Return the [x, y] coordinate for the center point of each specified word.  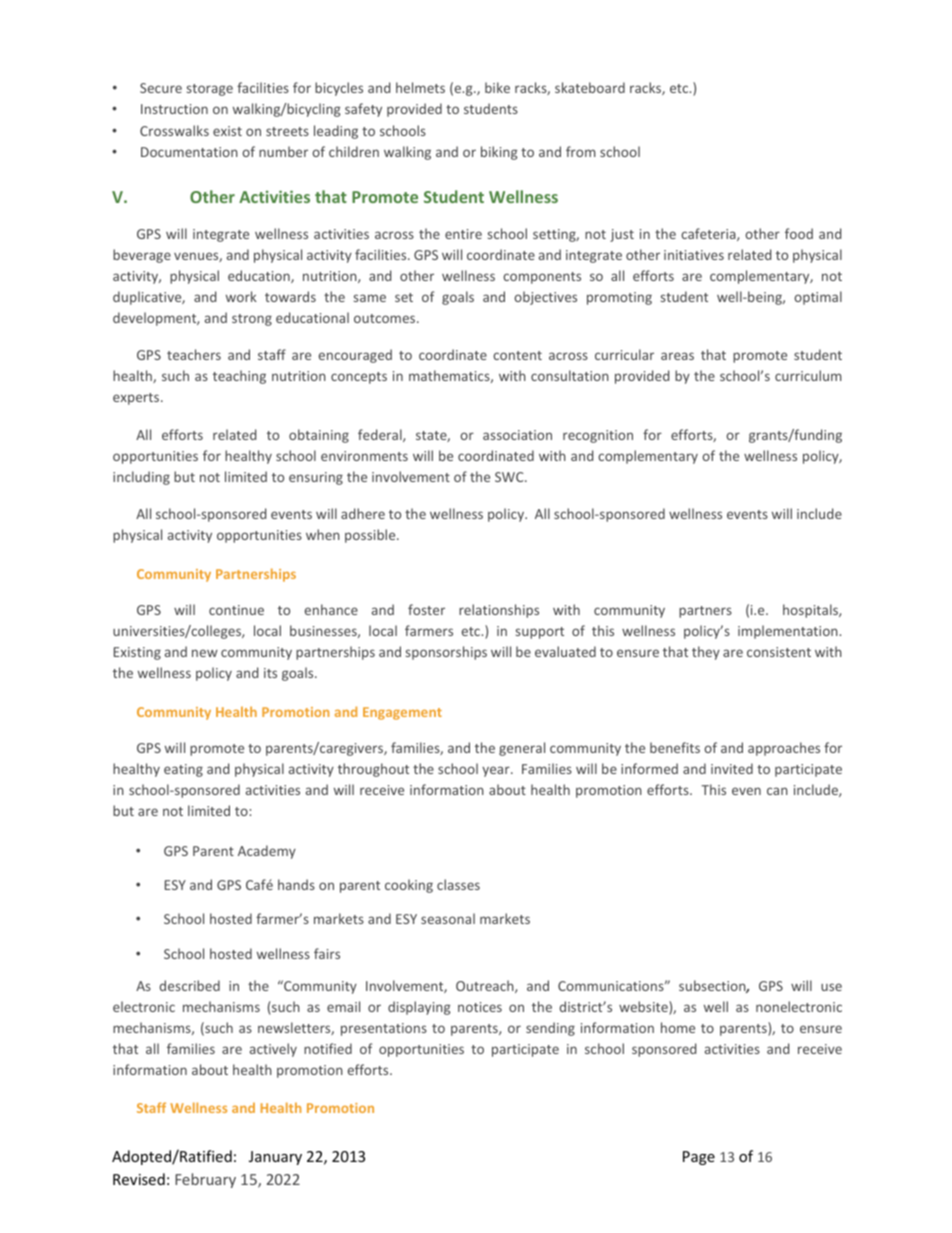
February [205, 1180]
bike [497, 87]
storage [210, 90]
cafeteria [709, 234]
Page [699, 1158]
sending [550, 1029]
